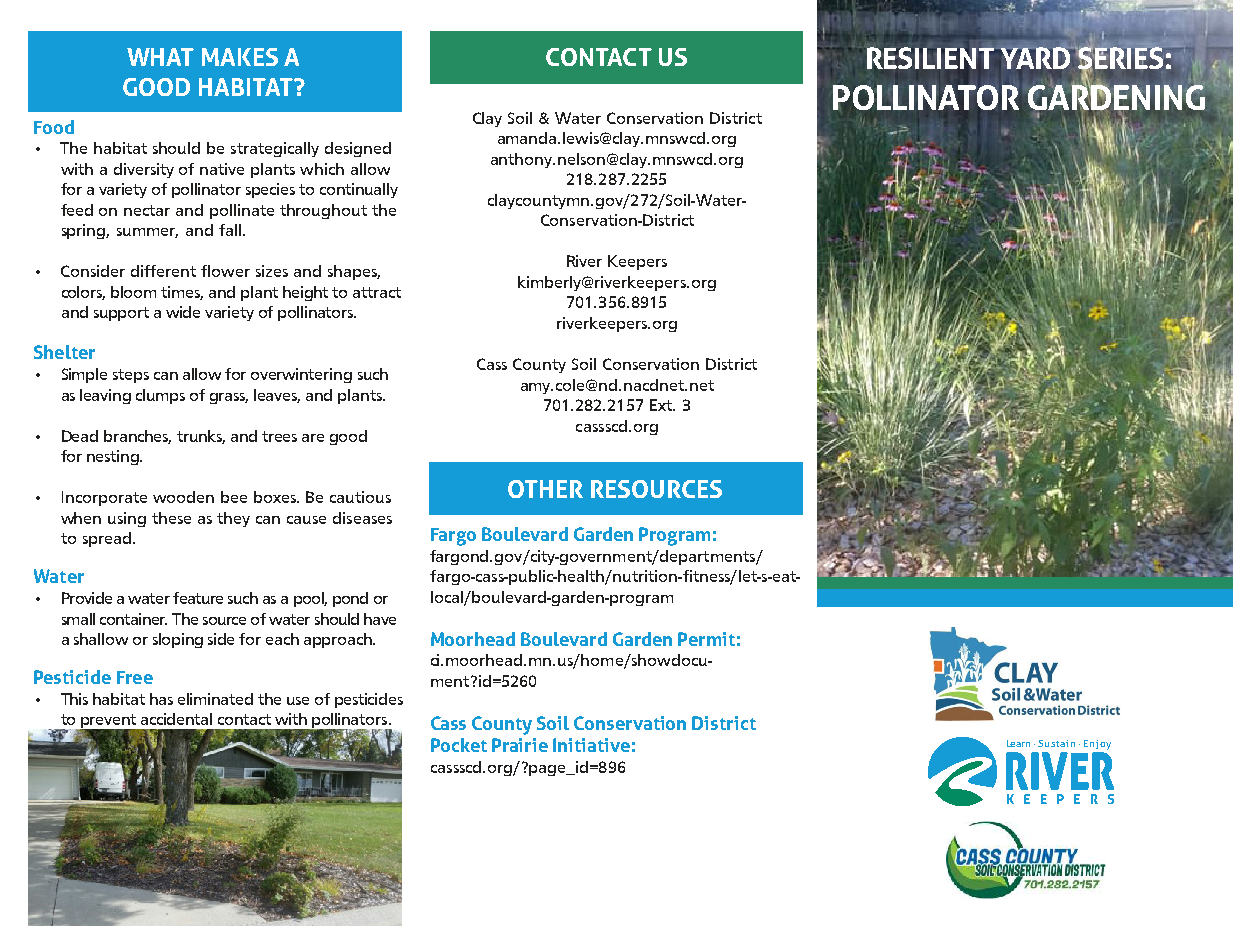  Describe the element at coordinates (545, 489) in the screenshot. I see `OTHER` at that location.
